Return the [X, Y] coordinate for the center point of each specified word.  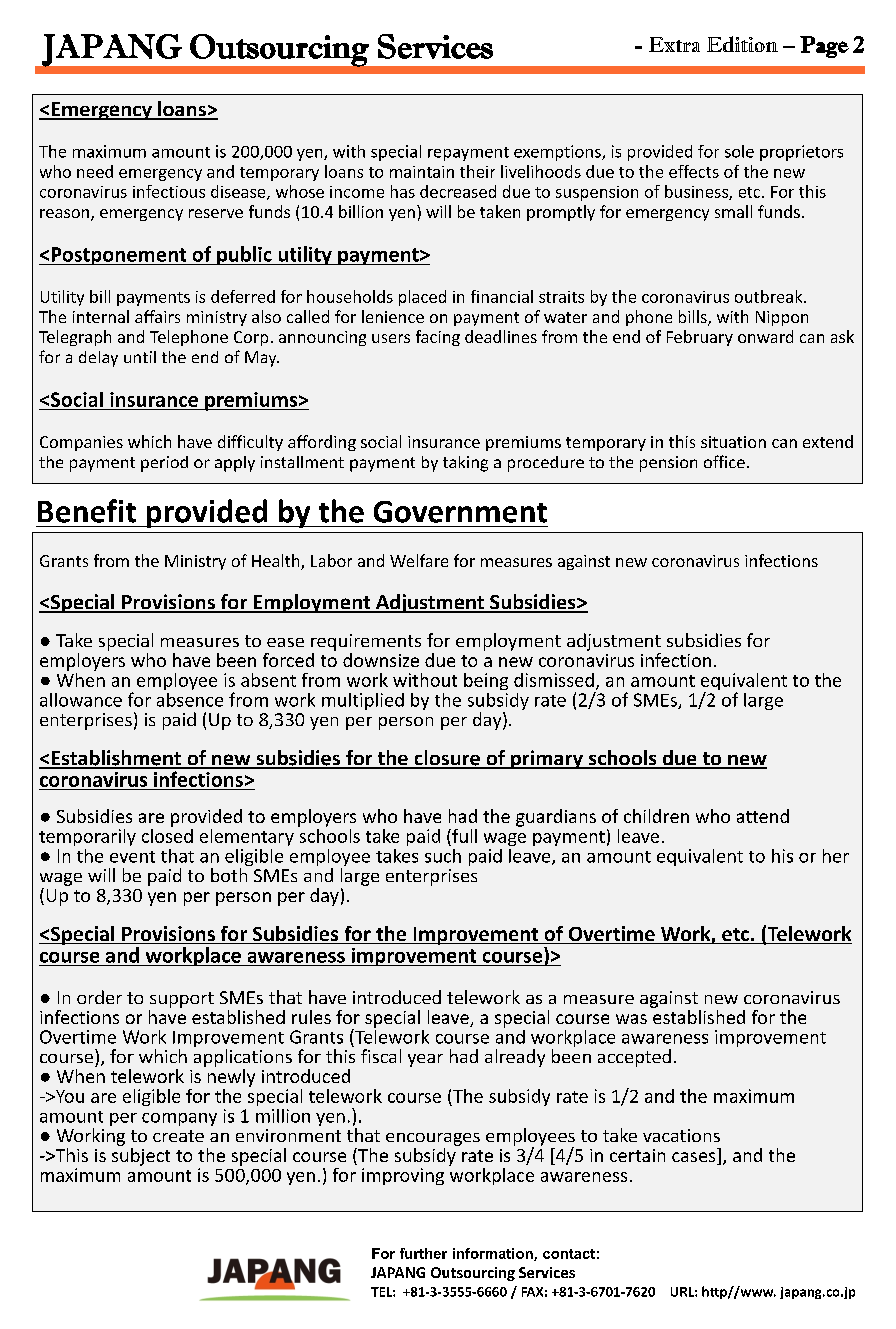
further [423, 1253]
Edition [742, 44]
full [463, 836]
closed [167, 834]
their [477, 171]
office [724, 461]
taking [465, 464]
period [164, 464]
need [95, 171]
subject [141, 1157]
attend [763, 816]
